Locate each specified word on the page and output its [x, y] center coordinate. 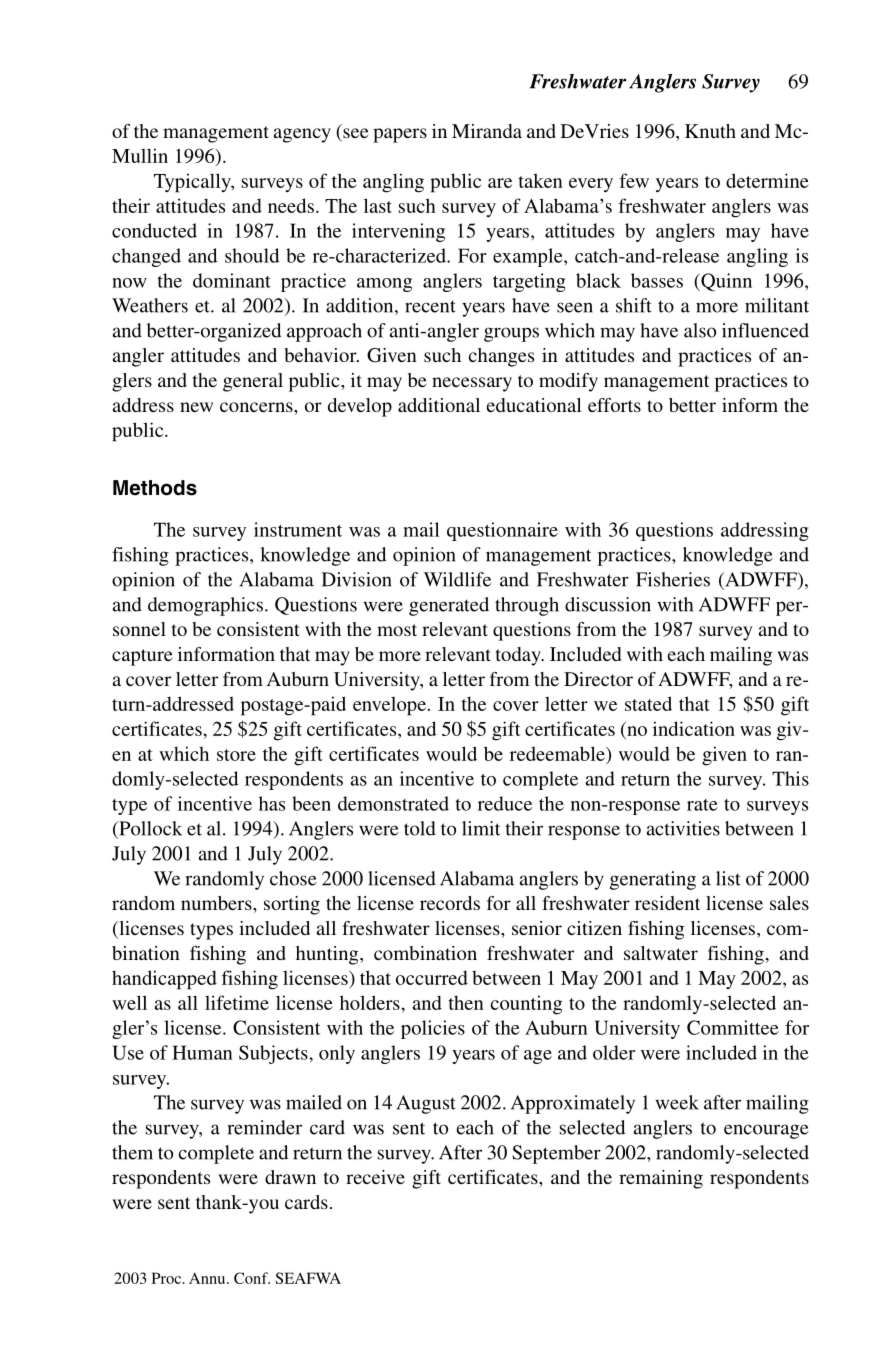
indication [694, 728]
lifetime [237, 1002]
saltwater [661, 953]
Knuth [710, 131]
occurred [432, 977]
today [519, 656]
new [196, 407]
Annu [208, 1278]
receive [375, 1177]
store [236, 755]
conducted [154, 230]
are [500, 183]
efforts [614, 405]
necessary [472, 384]
